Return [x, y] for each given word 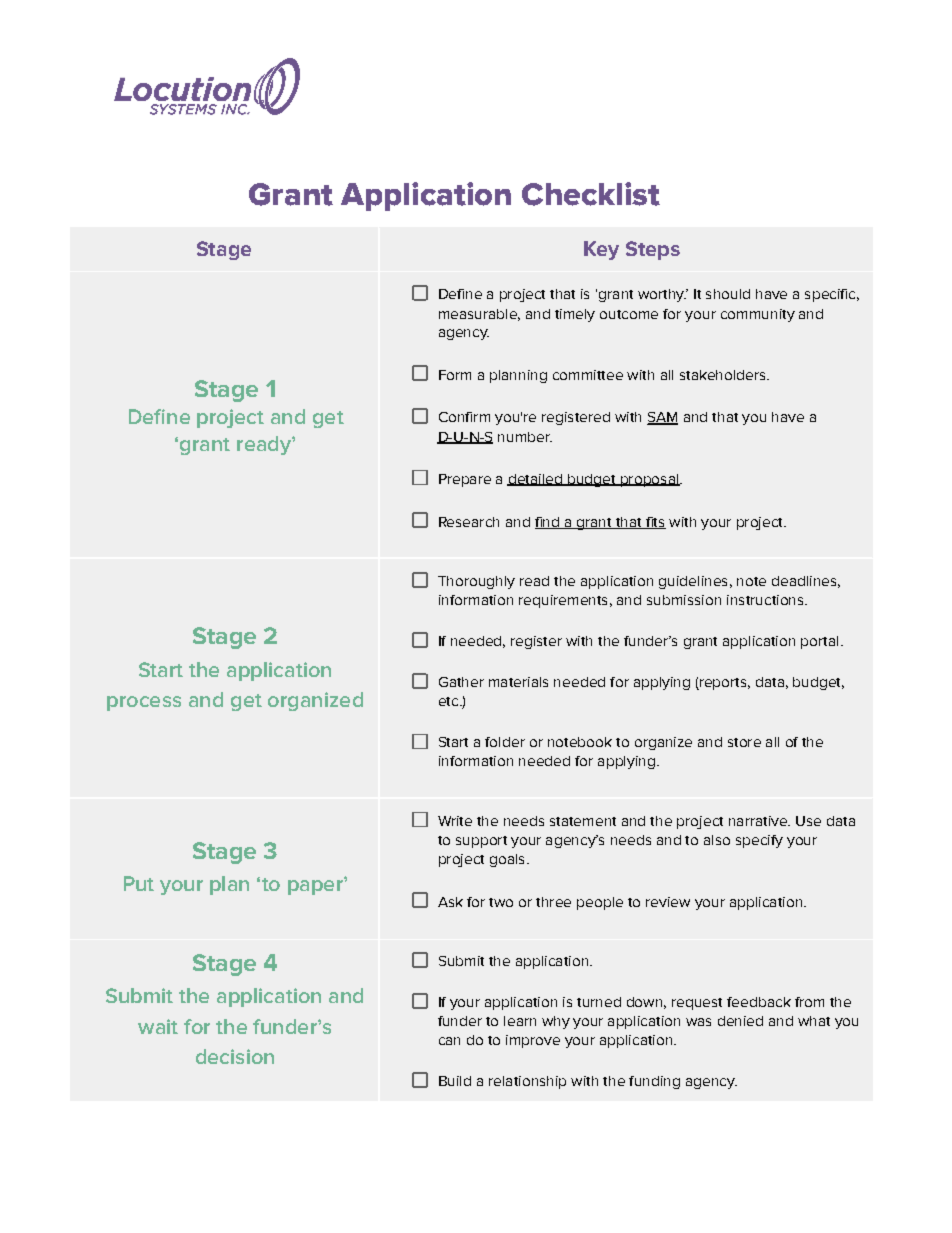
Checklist [591, 194]
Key [601, 250]
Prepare [465, 480]
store [744, 742]
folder [505, 742]
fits [654, 523]
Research [469, 522]
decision [235, 1056]
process [144, 703]
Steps [653, 250]
